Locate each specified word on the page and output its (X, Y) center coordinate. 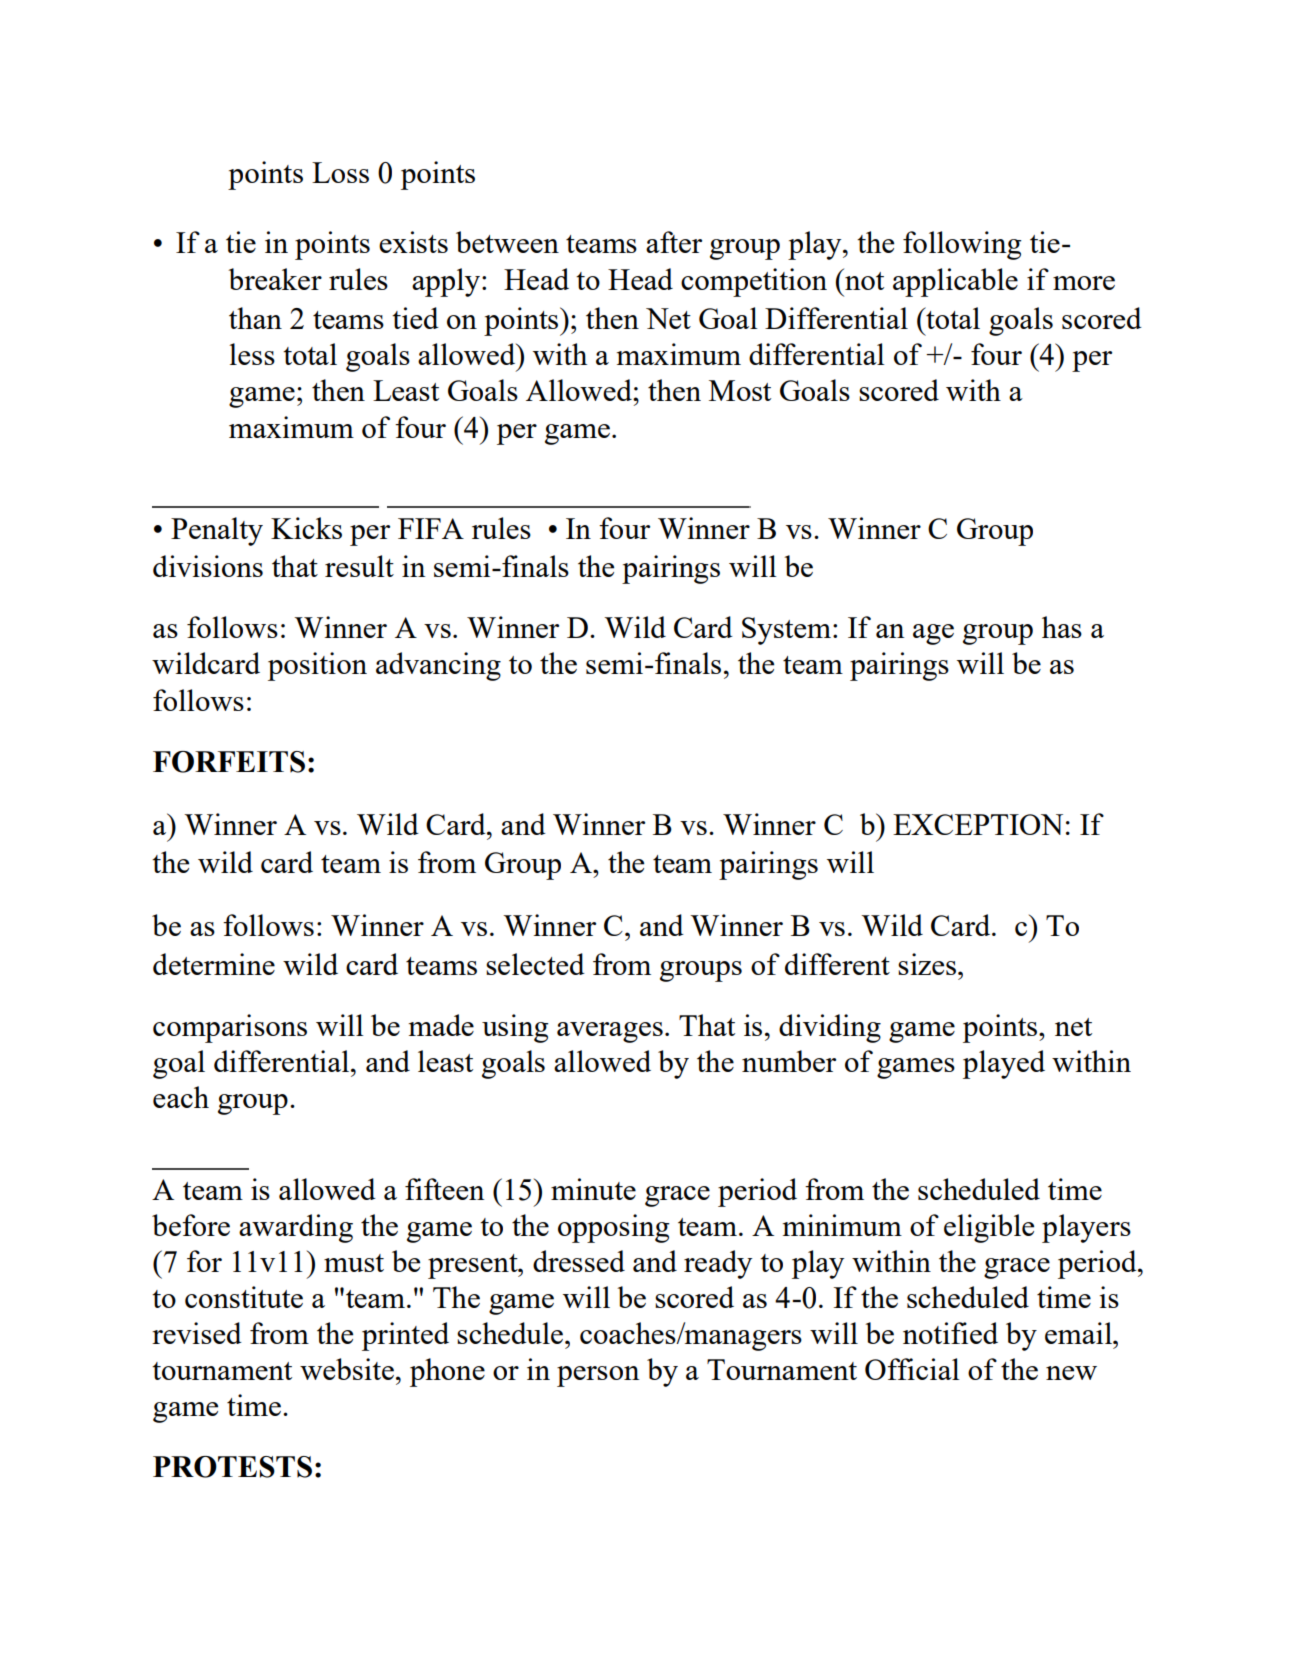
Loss (340, 172)
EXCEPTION (978, 824)
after (674, 242)
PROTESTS (232, 1467)
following (962, 245)
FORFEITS (229, 762)
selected (535, 964)
